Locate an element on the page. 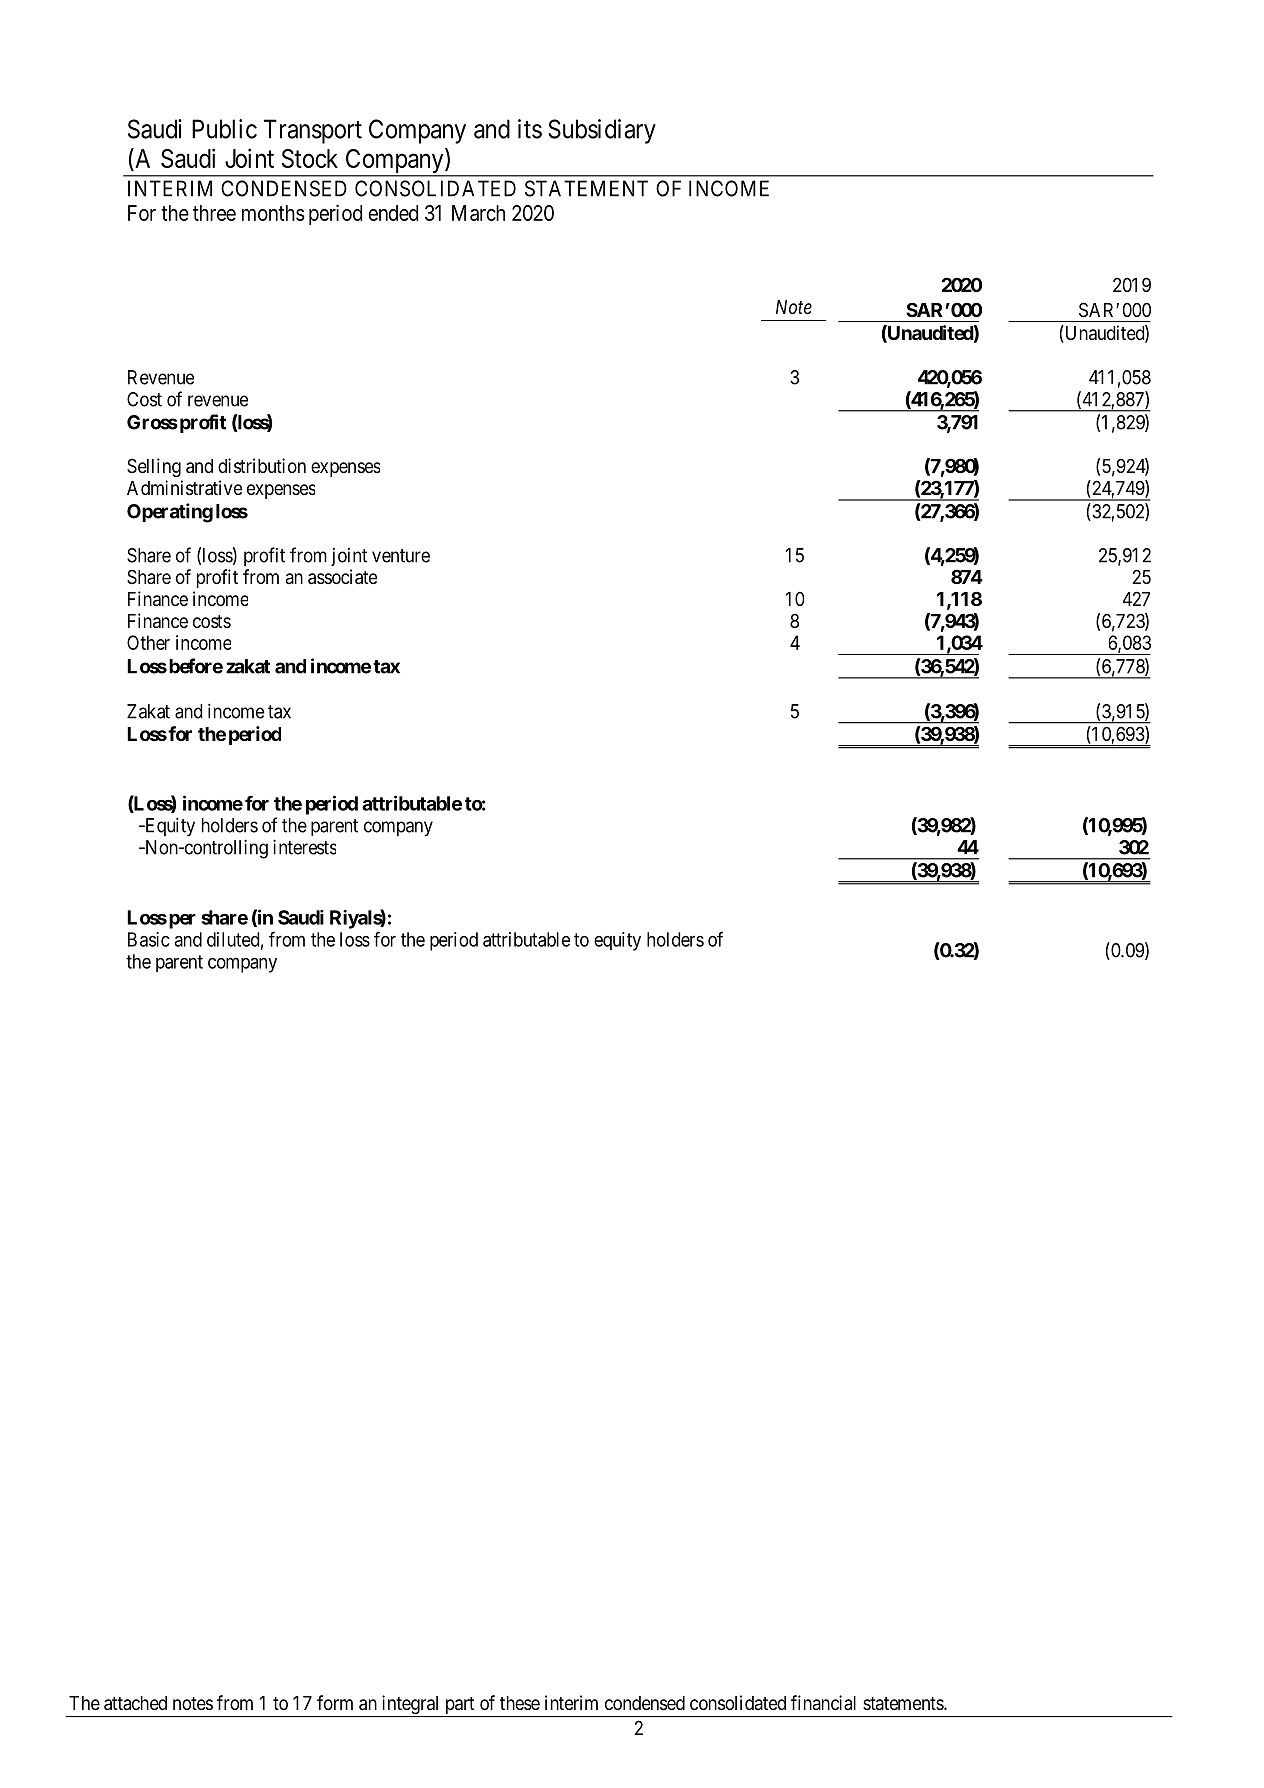 This image has height=1788, width=1264. Subsidiary is located at coordinates (602, 131).
